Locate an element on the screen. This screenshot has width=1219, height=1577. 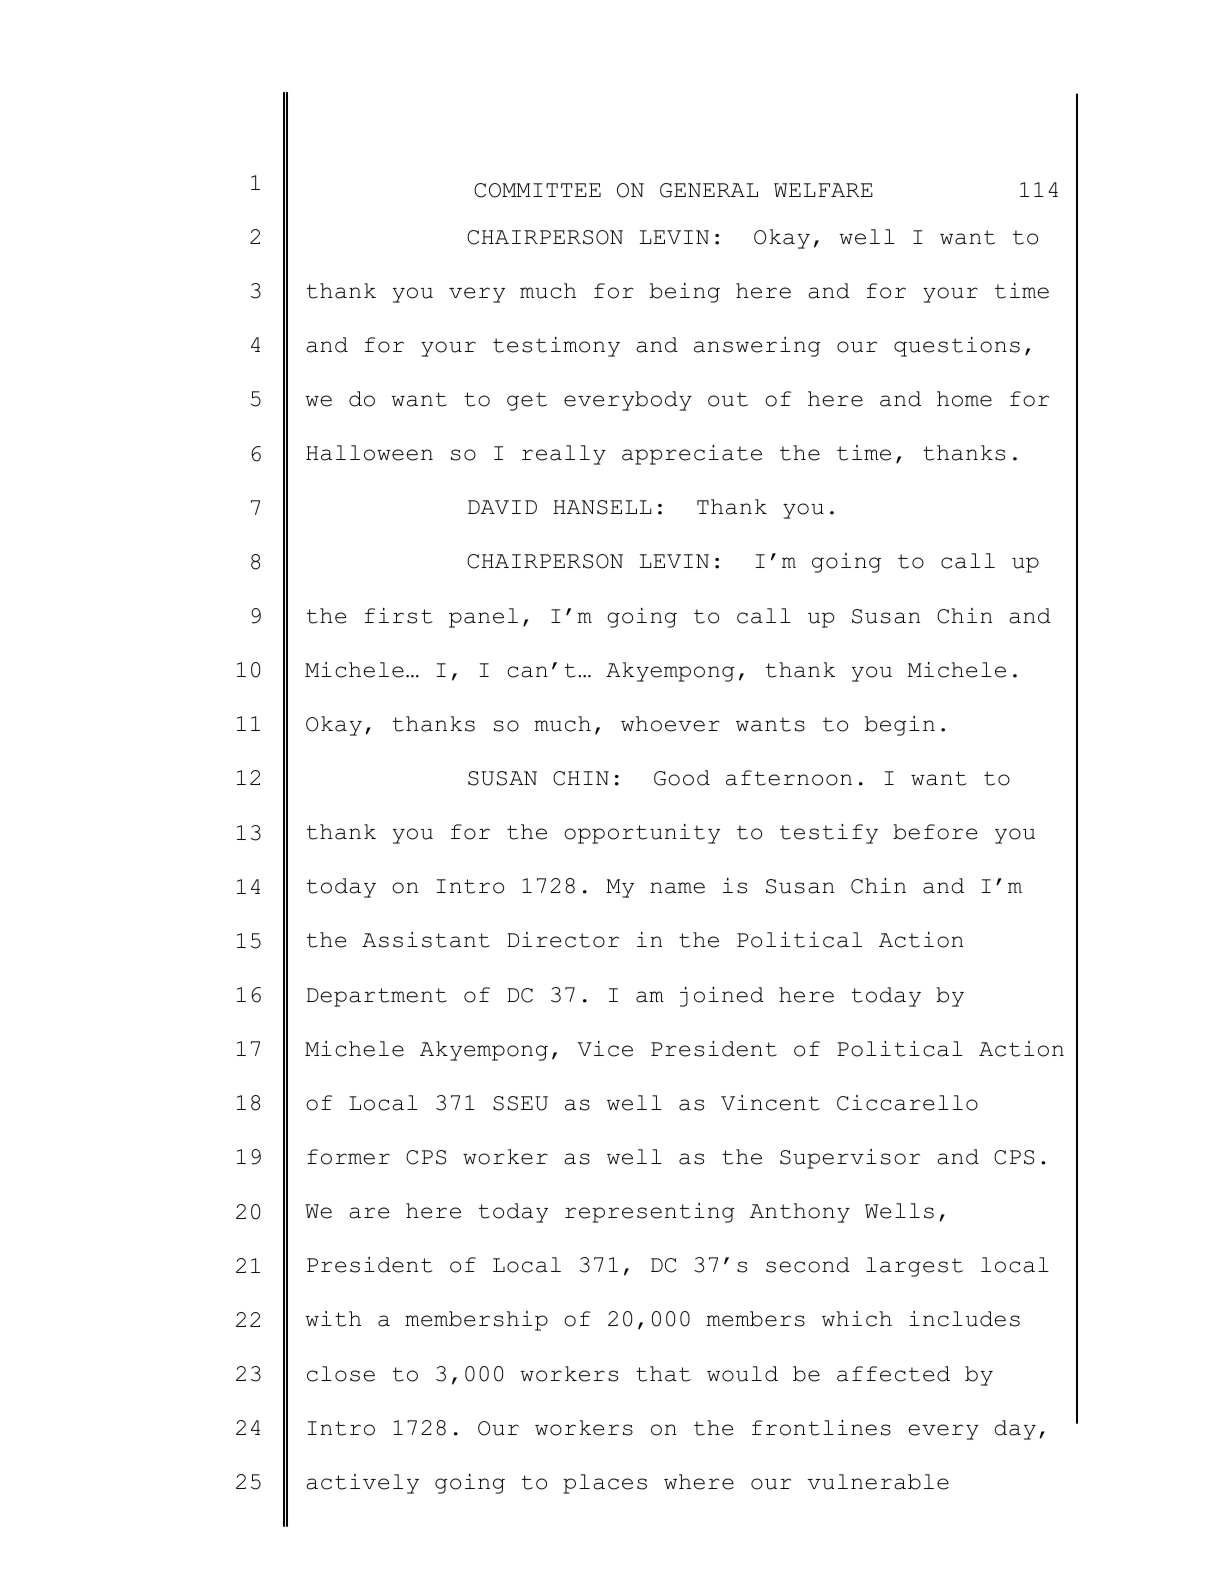
GENERAL is located at coordinates (709, 190).
